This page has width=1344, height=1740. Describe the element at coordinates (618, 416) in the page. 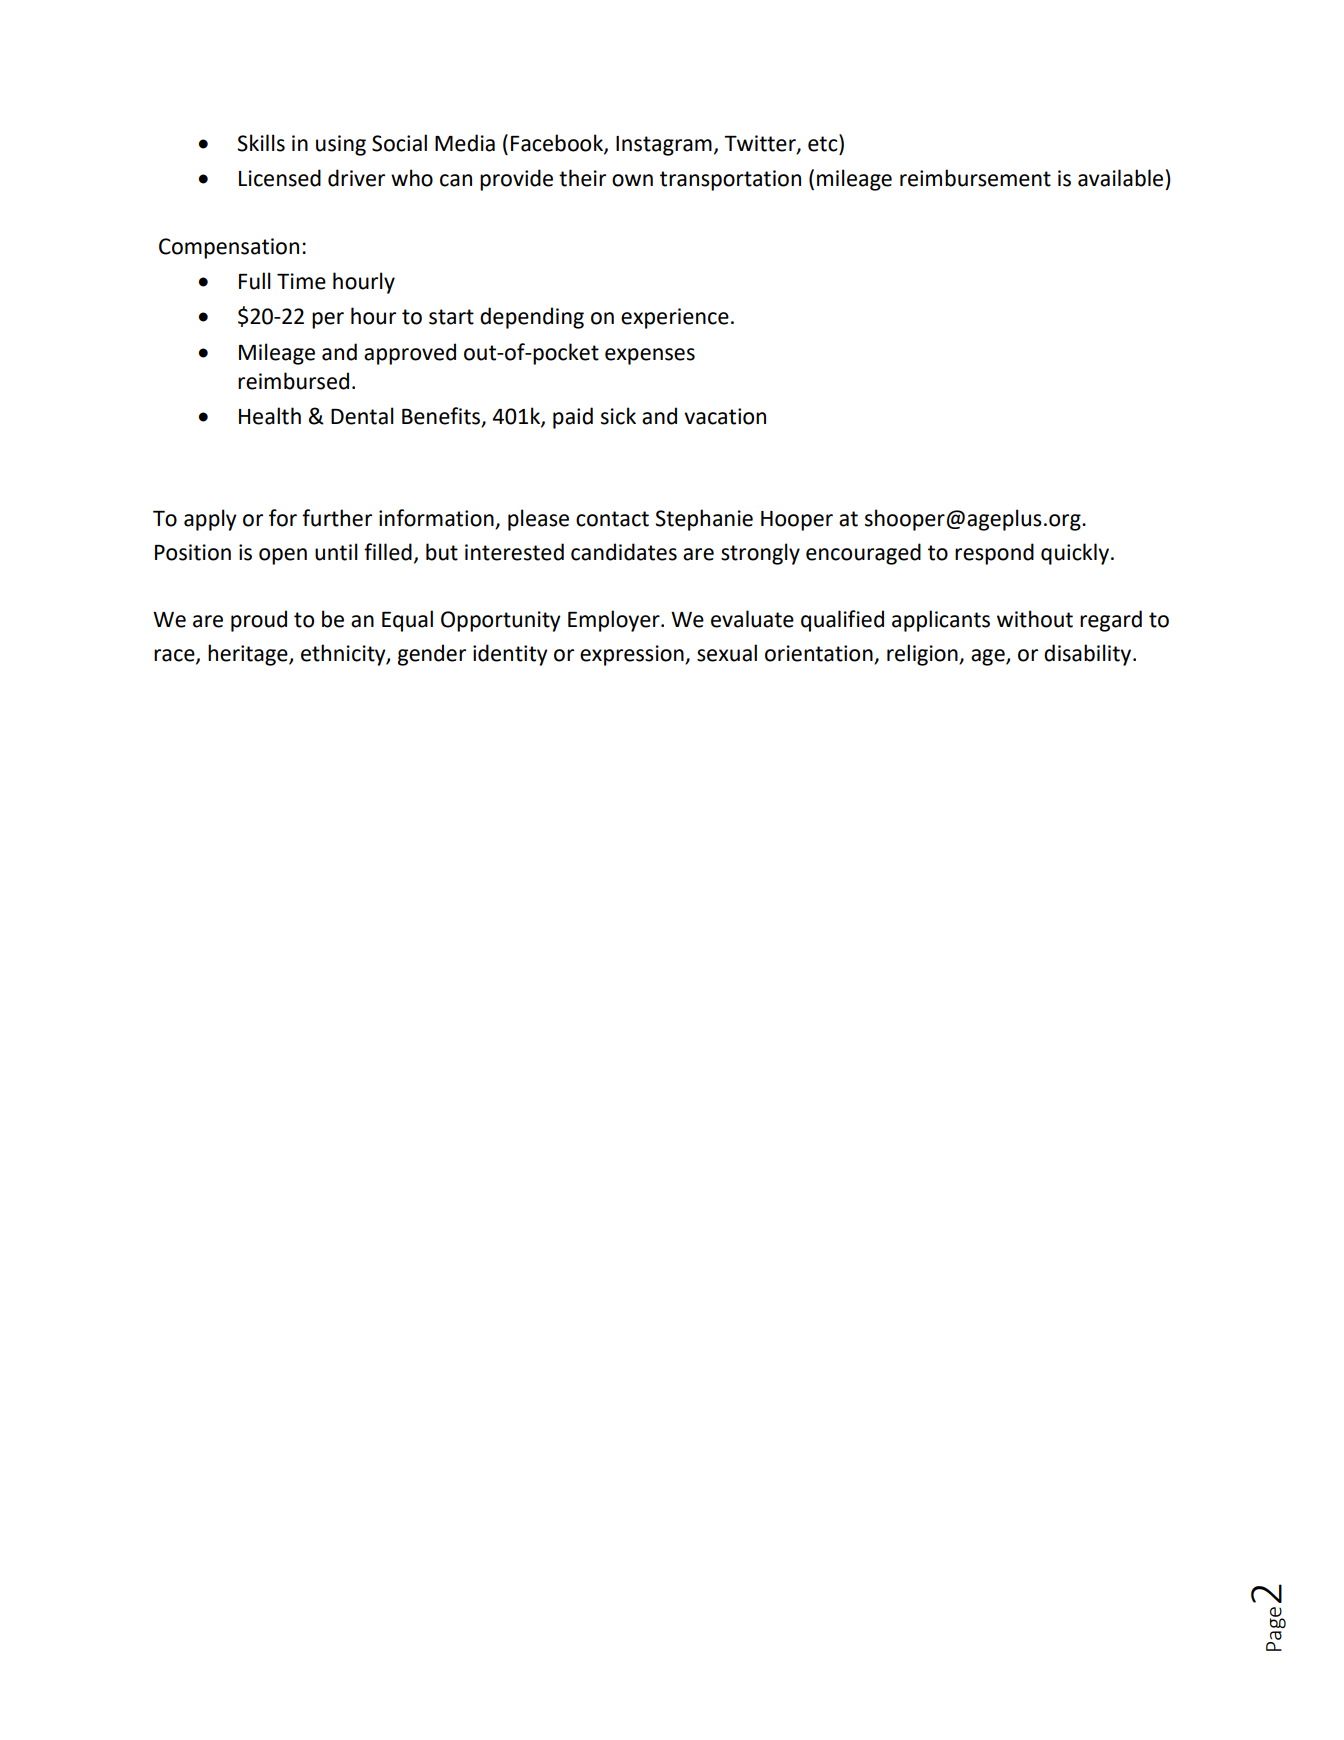

I see `sick` at that location.
